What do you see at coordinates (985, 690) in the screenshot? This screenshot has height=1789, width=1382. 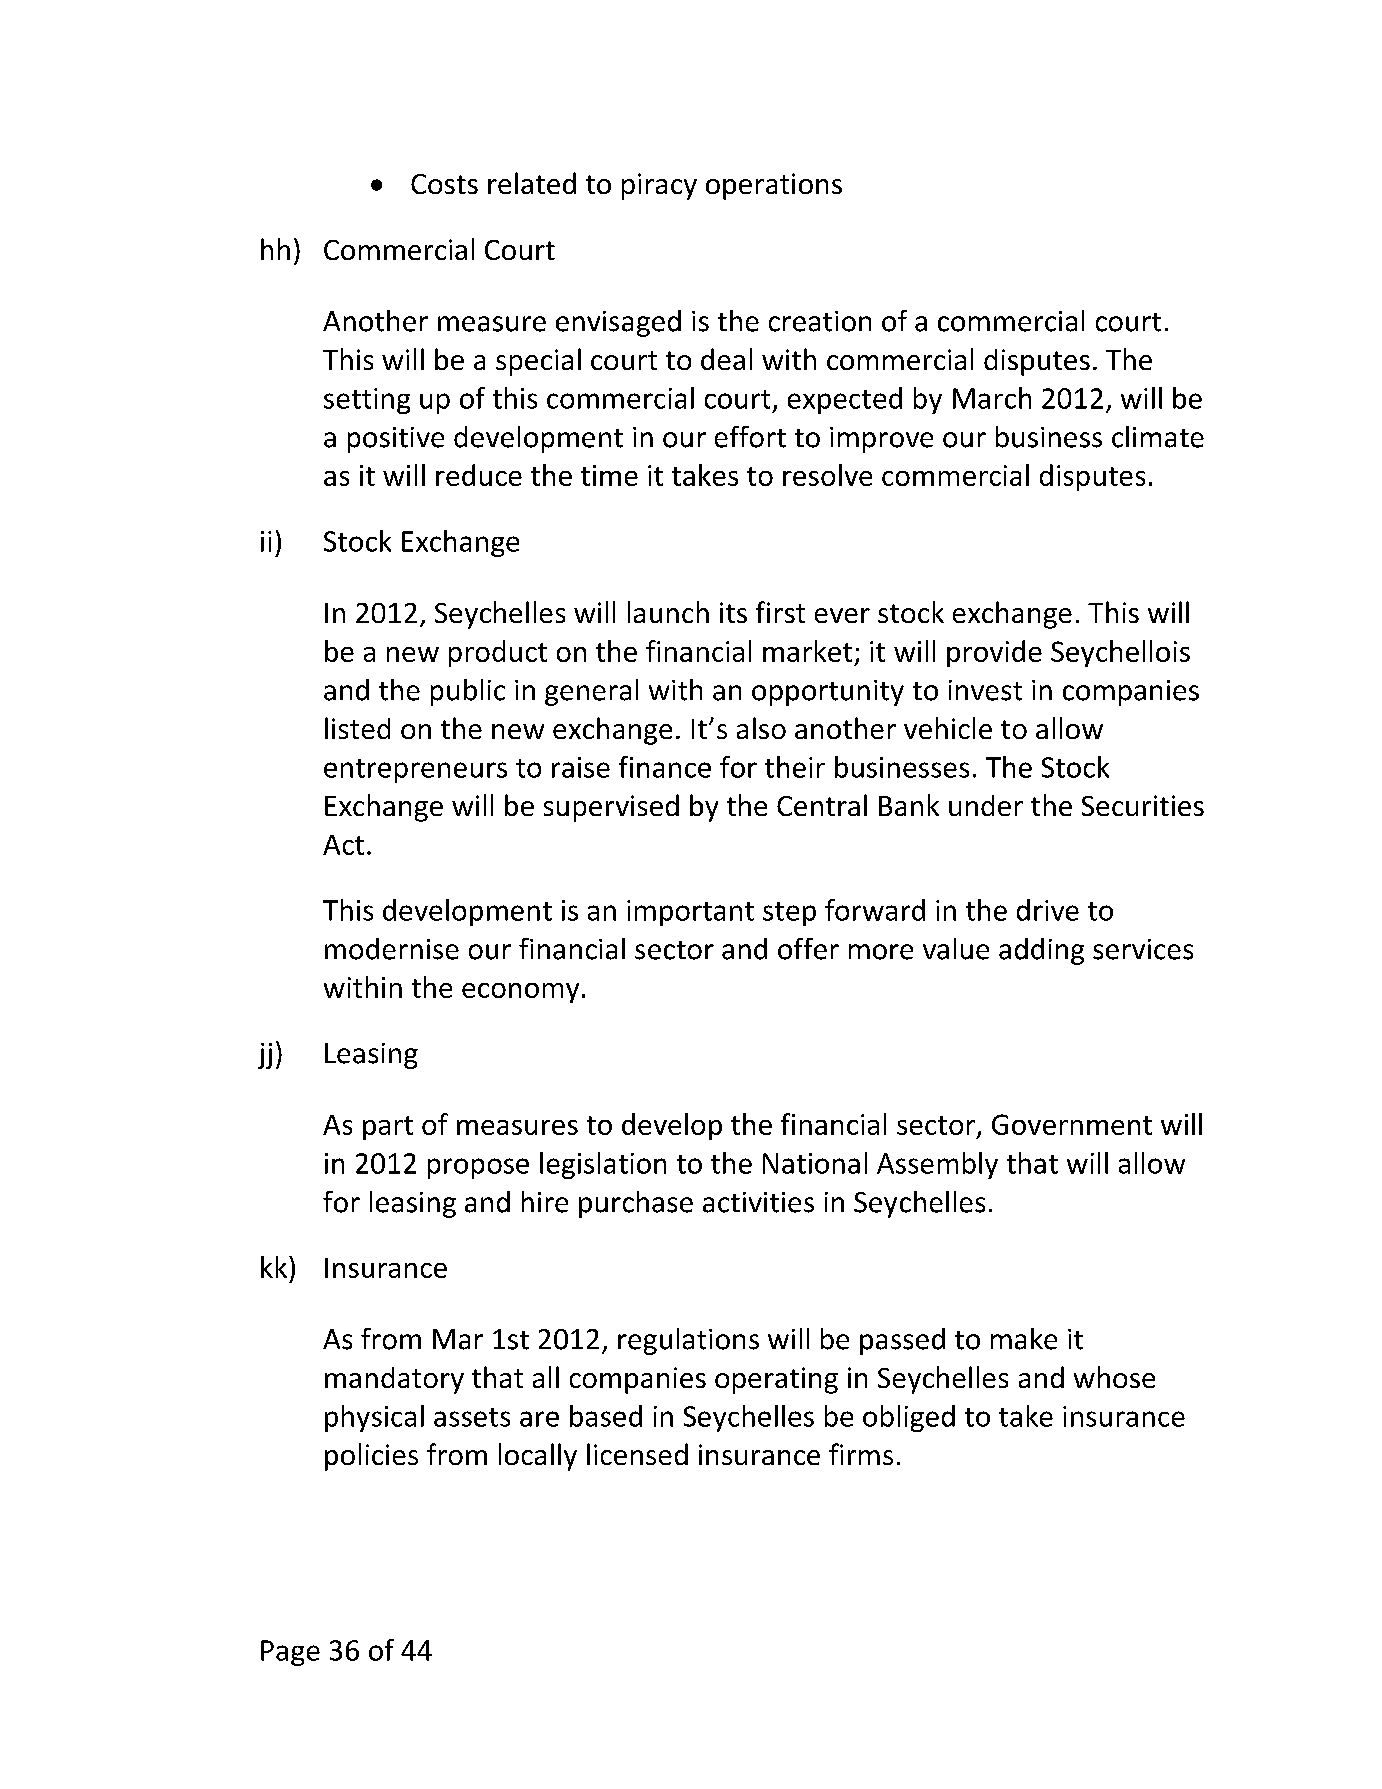 I see `invest` at bounding box center [985, 690].
